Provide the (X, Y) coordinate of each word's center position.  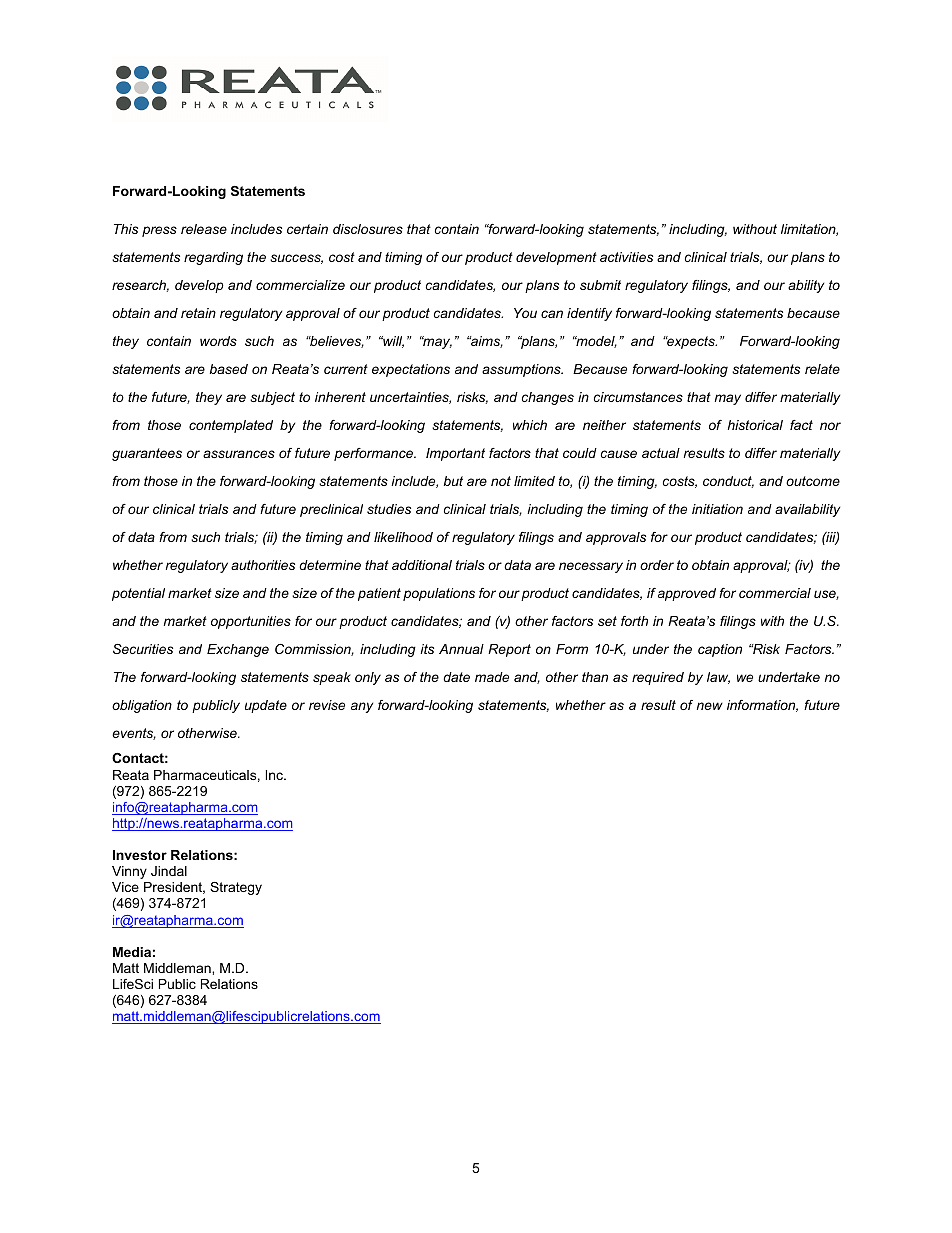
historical (755, 425)
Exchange (238, 650)
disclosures (368, 229)
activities (626, 257)
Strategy (236, 888)
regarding (213, 258)
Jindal (169, 871)
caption (720, 650)
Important (455, 454)
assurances (239, 454)
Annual (461, 649)
